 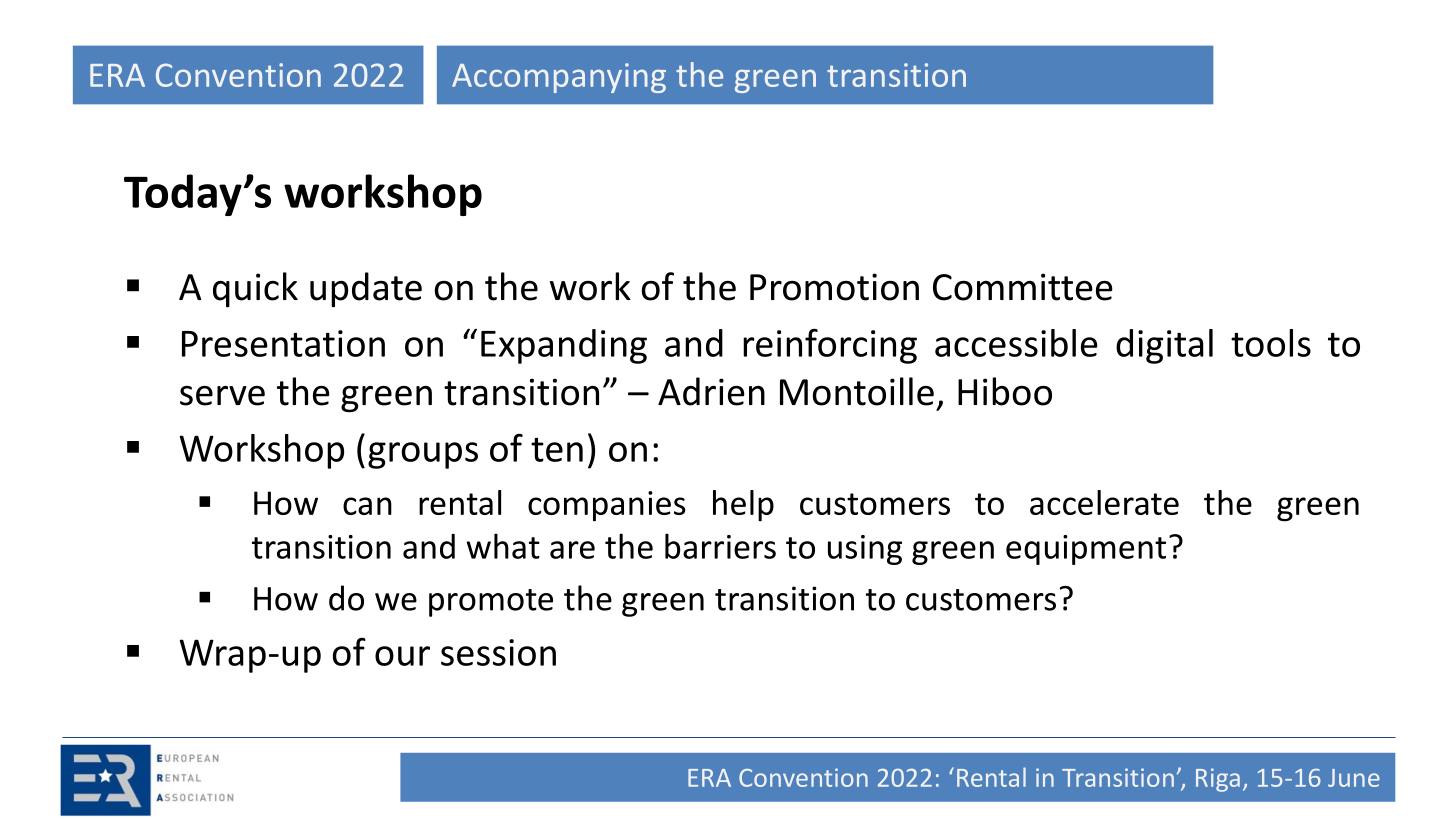 What do you see at coordinates (367, 506) in the screenshot?
I see `can` at bounding box center [367, 506].
